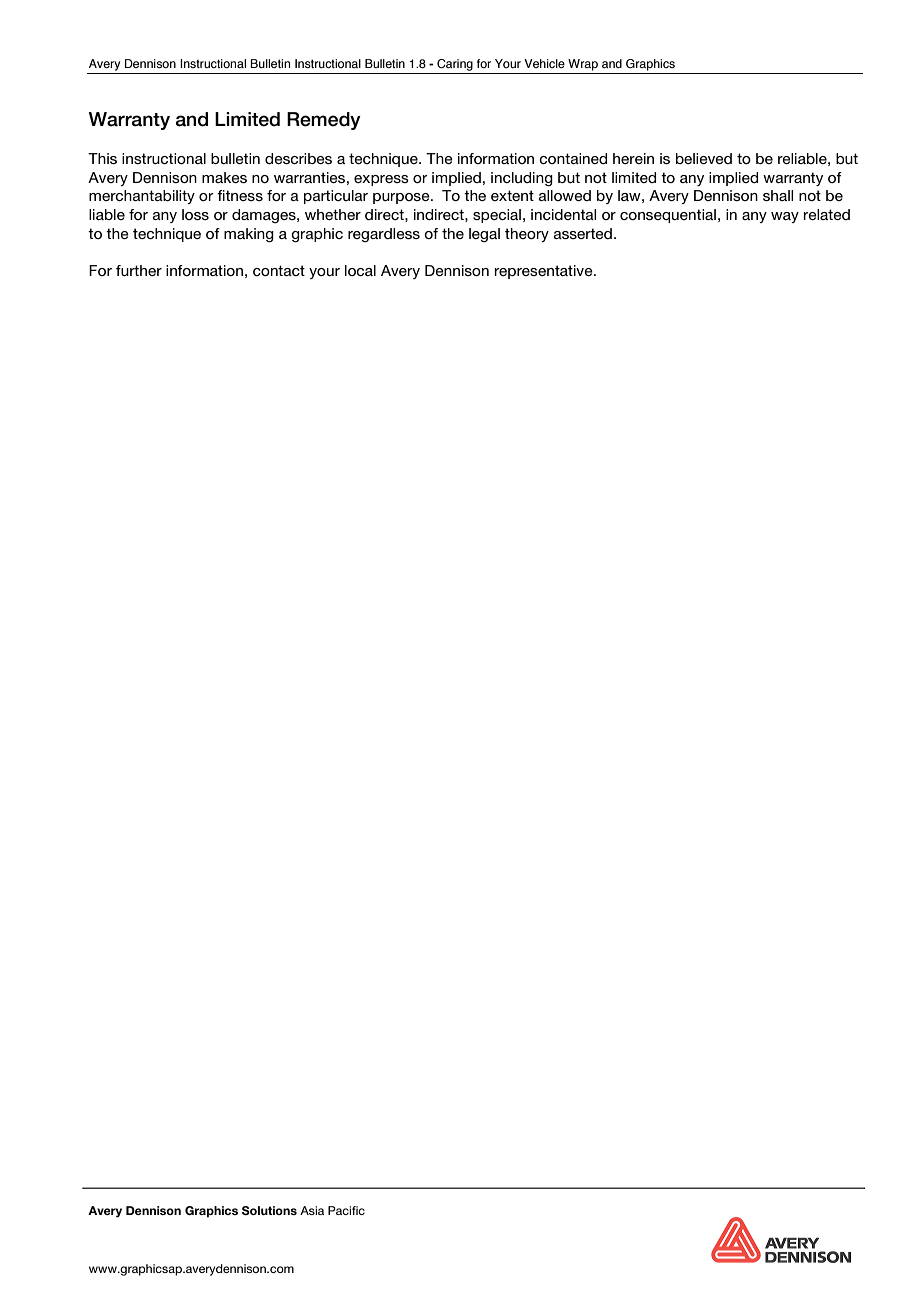  Describe the element at coordinates (269, 1210) in the page. I see `Solutions` at that location.
